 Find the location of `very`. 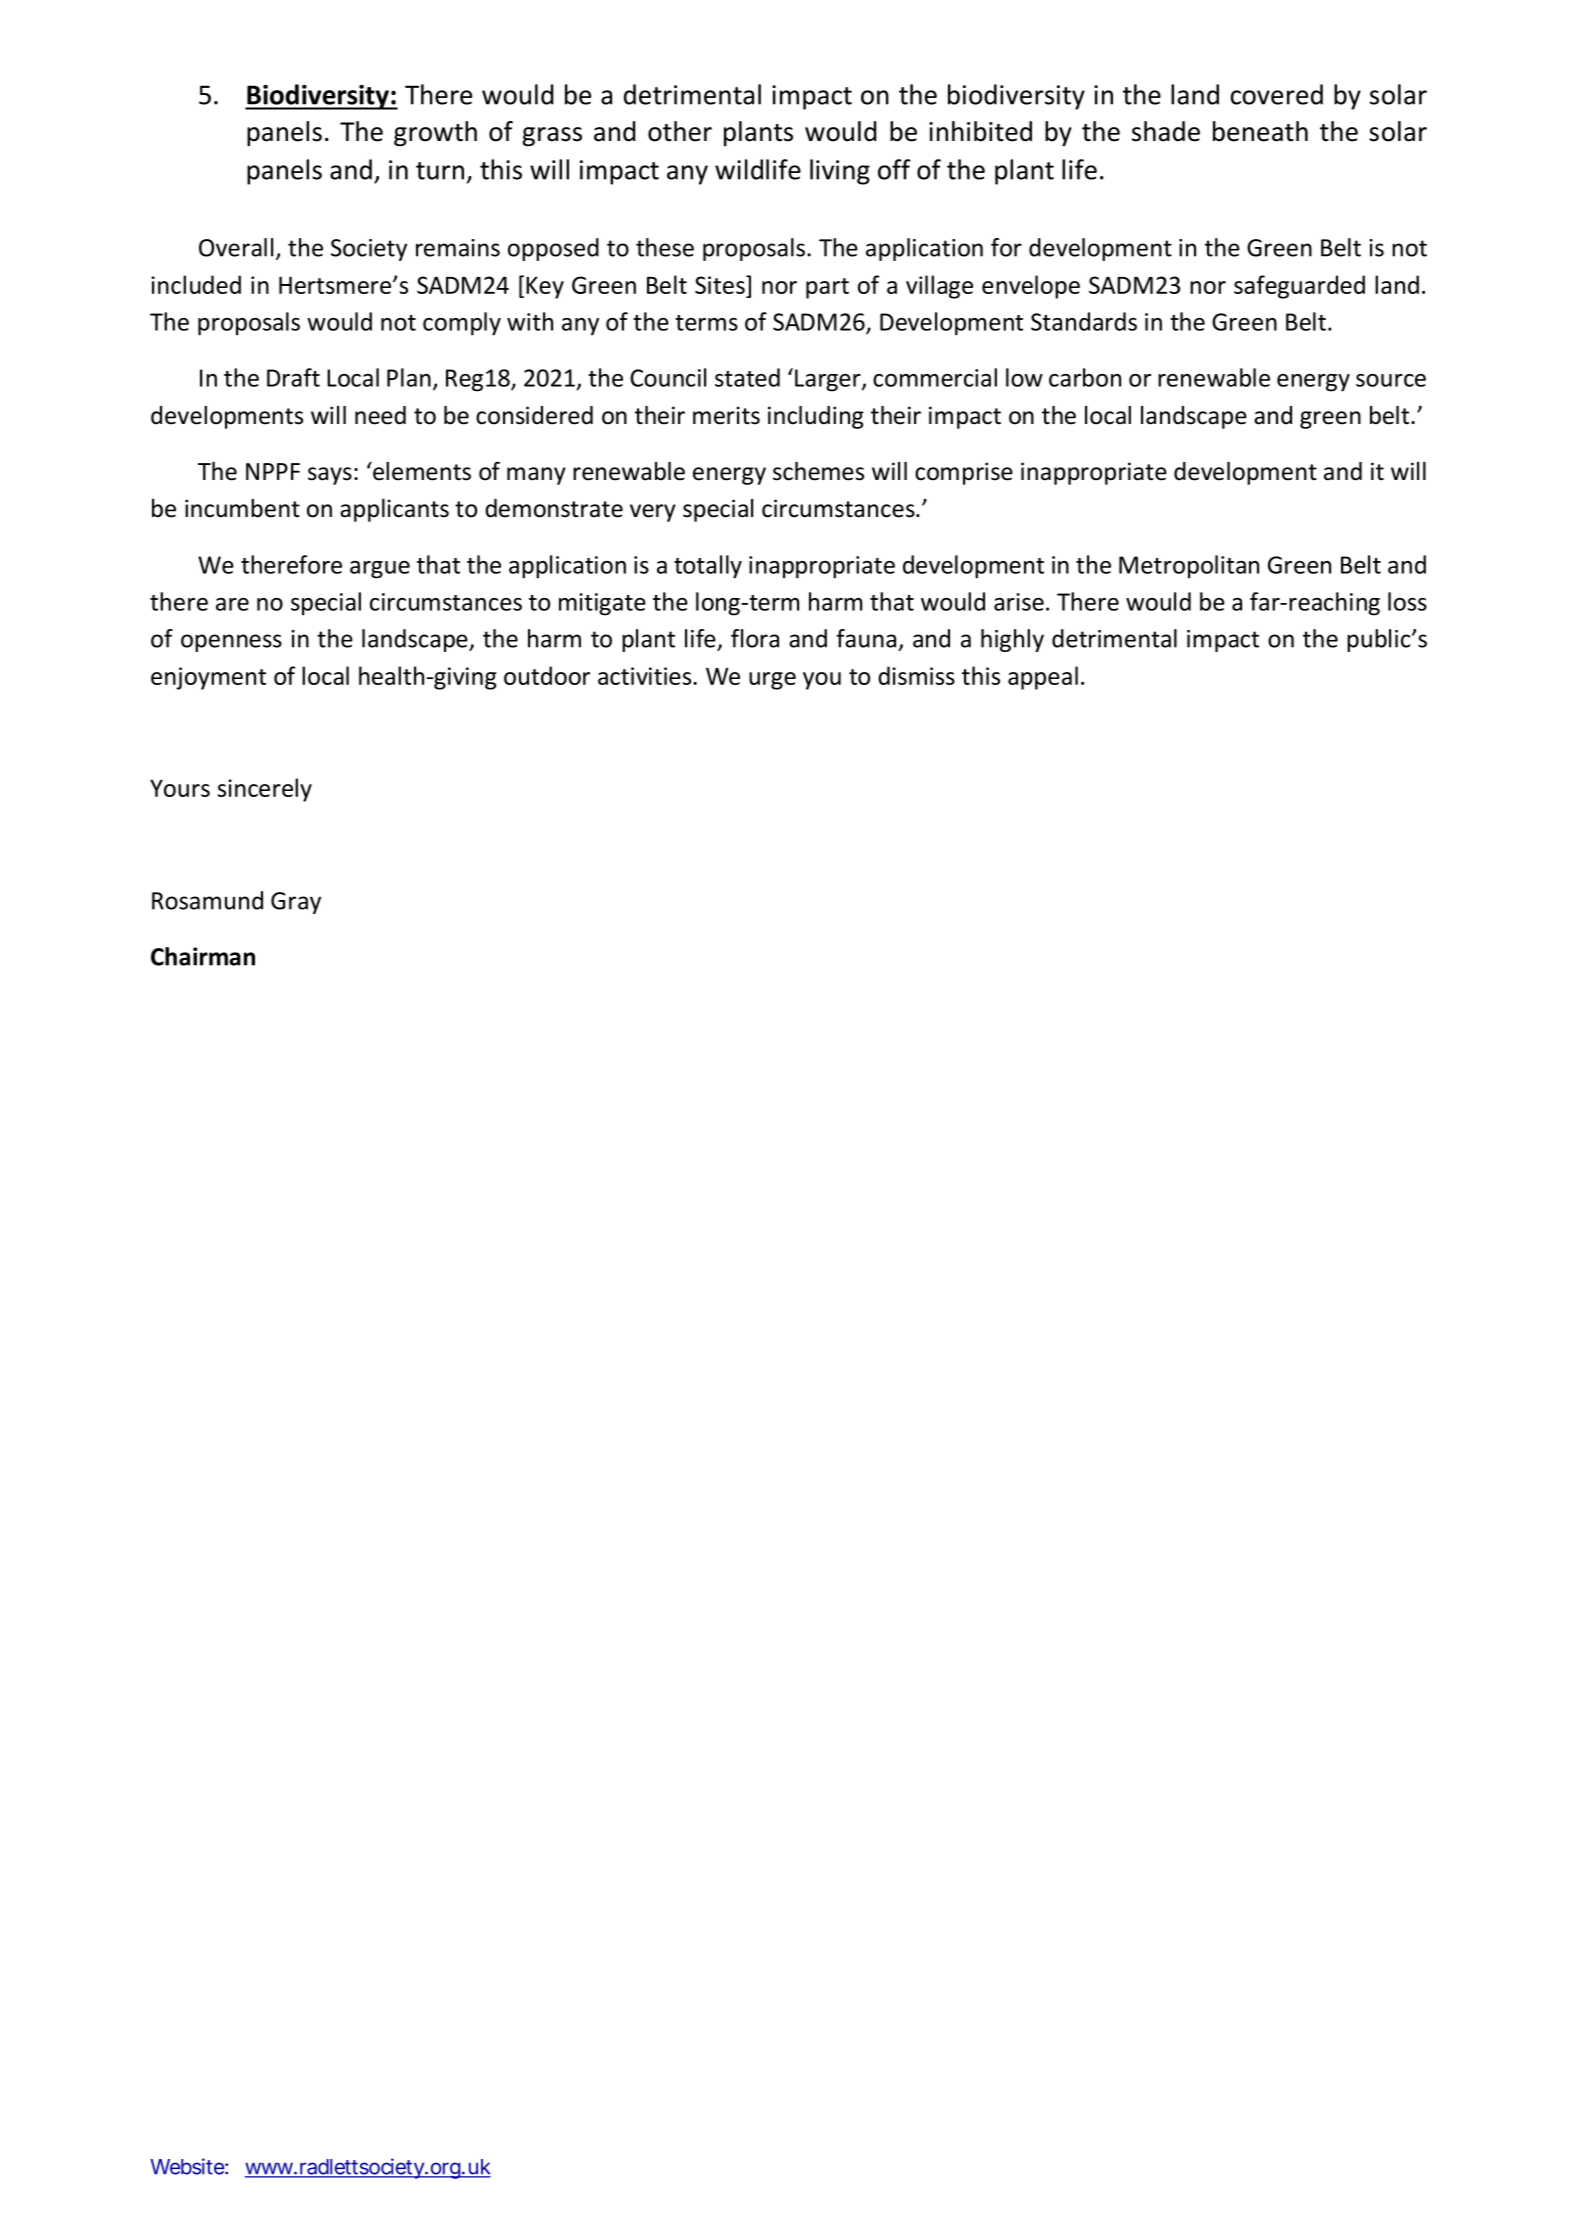

very is located at coordinates (653, 513).
